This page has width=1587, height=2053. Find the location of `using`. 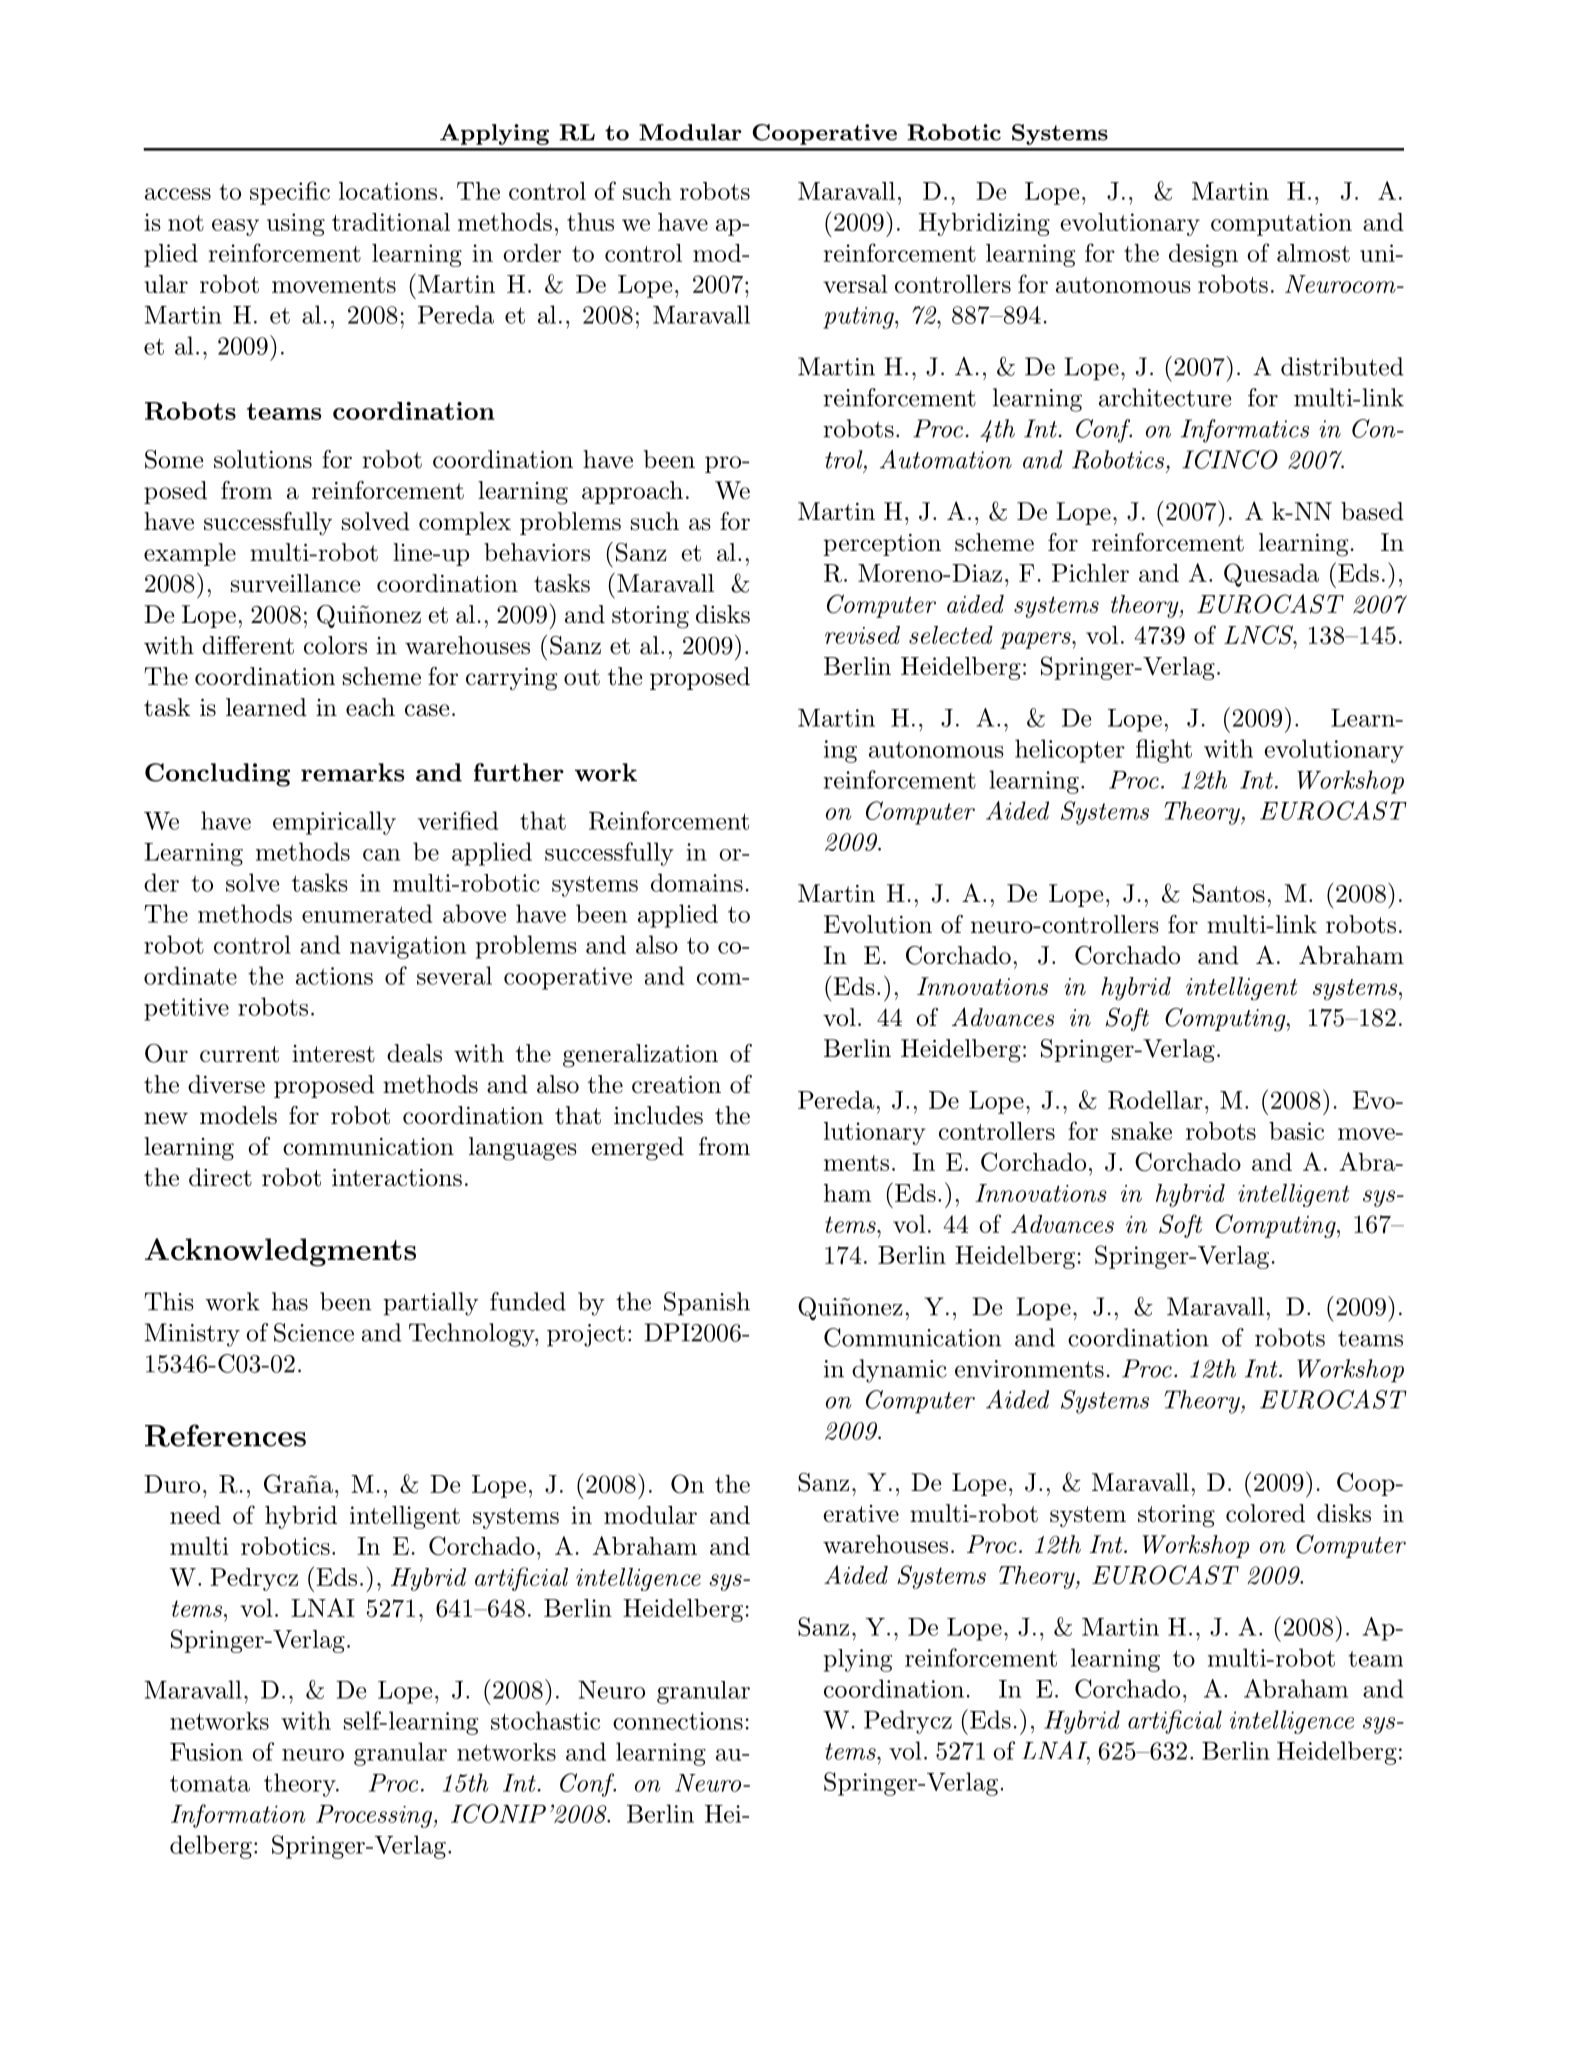

using is located at coordinates (296, 224).
